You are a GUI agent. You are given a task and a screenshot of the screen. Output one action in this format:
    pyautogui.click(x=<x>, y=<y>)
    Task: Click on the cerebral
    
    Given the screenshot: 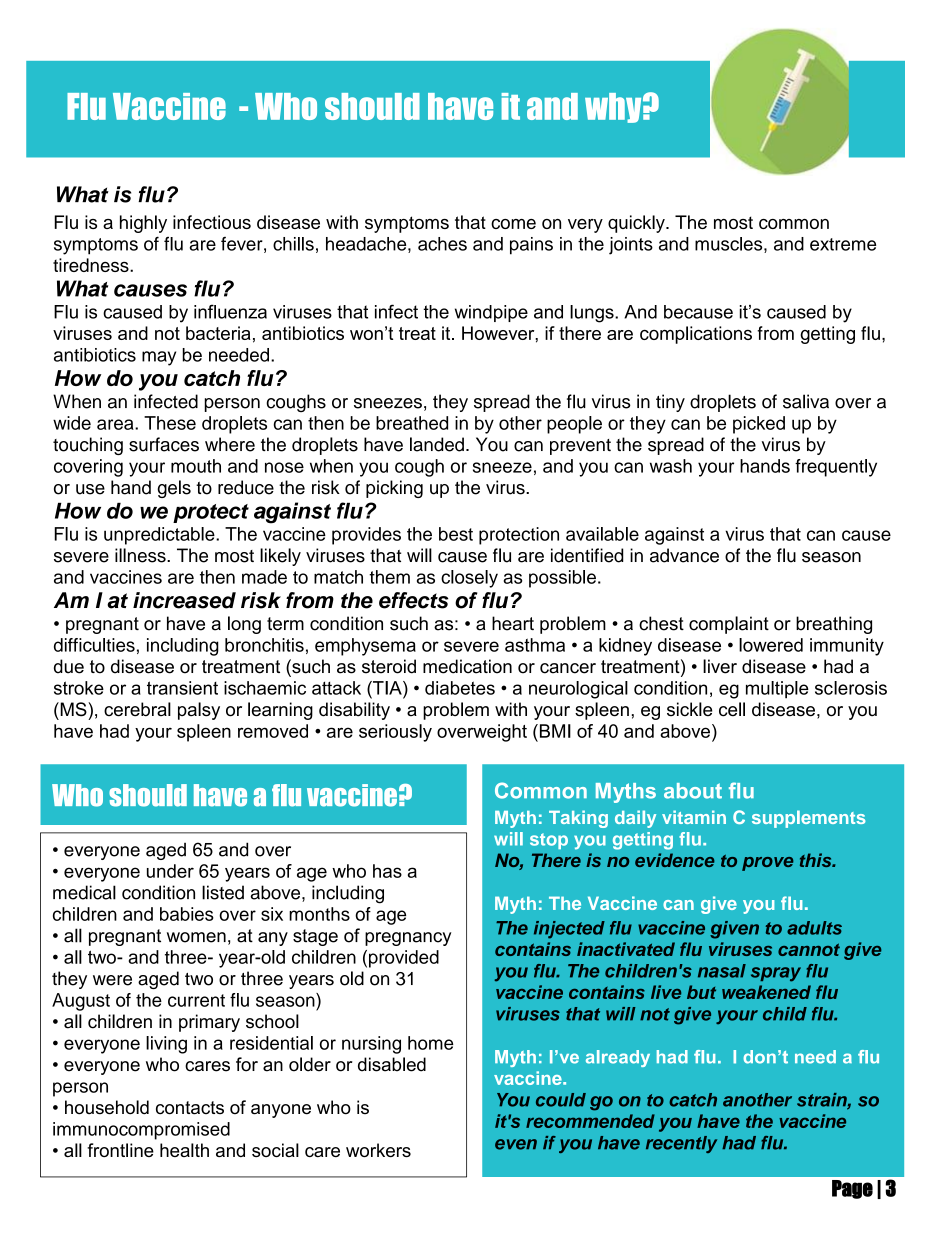 What is the action you would take?
    pyautogui.click(x=137, y=709)
